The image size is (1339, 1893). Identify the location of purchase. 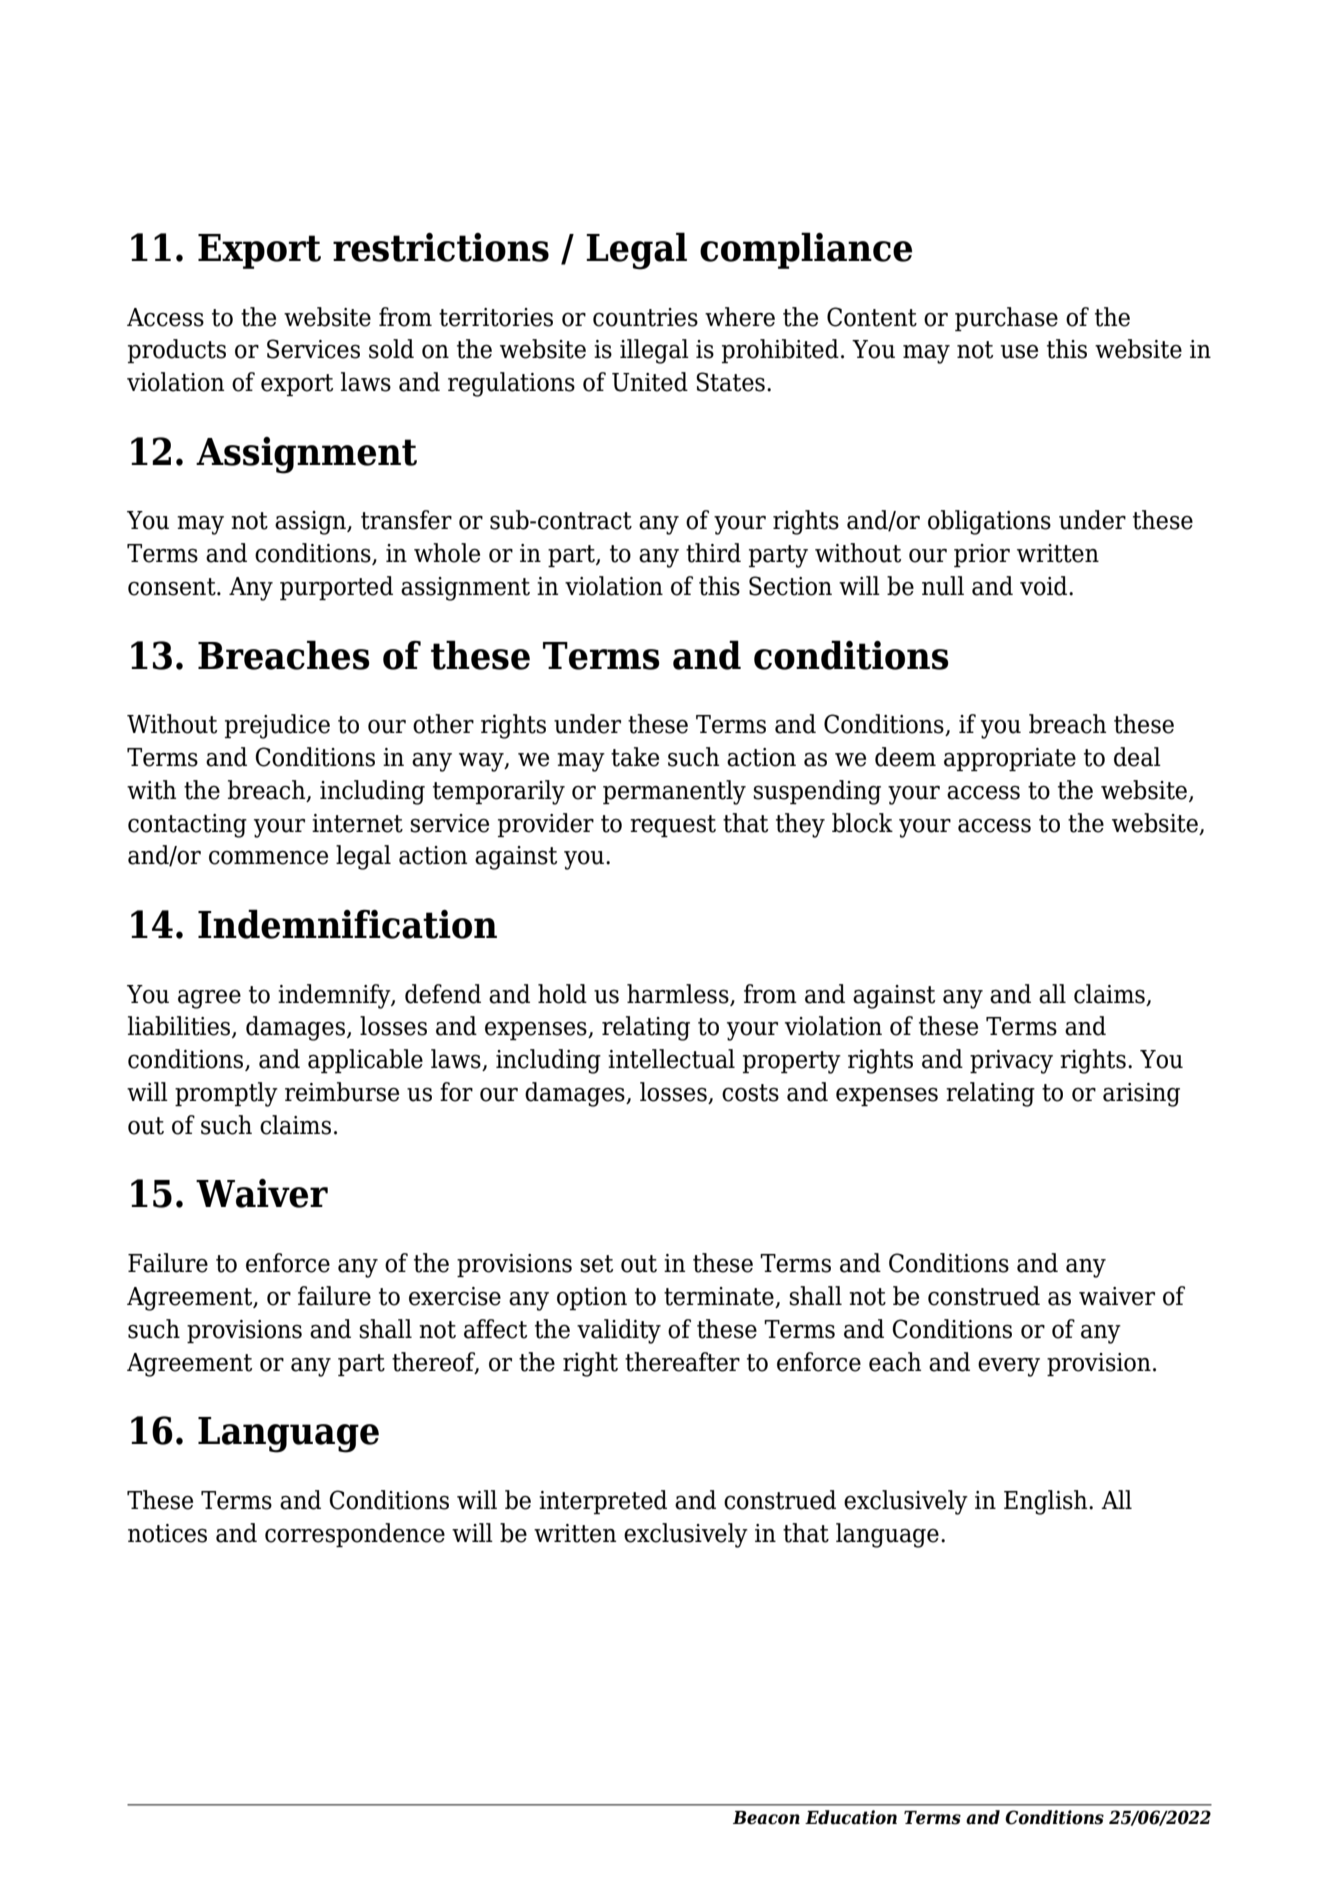
(1006, 319).
